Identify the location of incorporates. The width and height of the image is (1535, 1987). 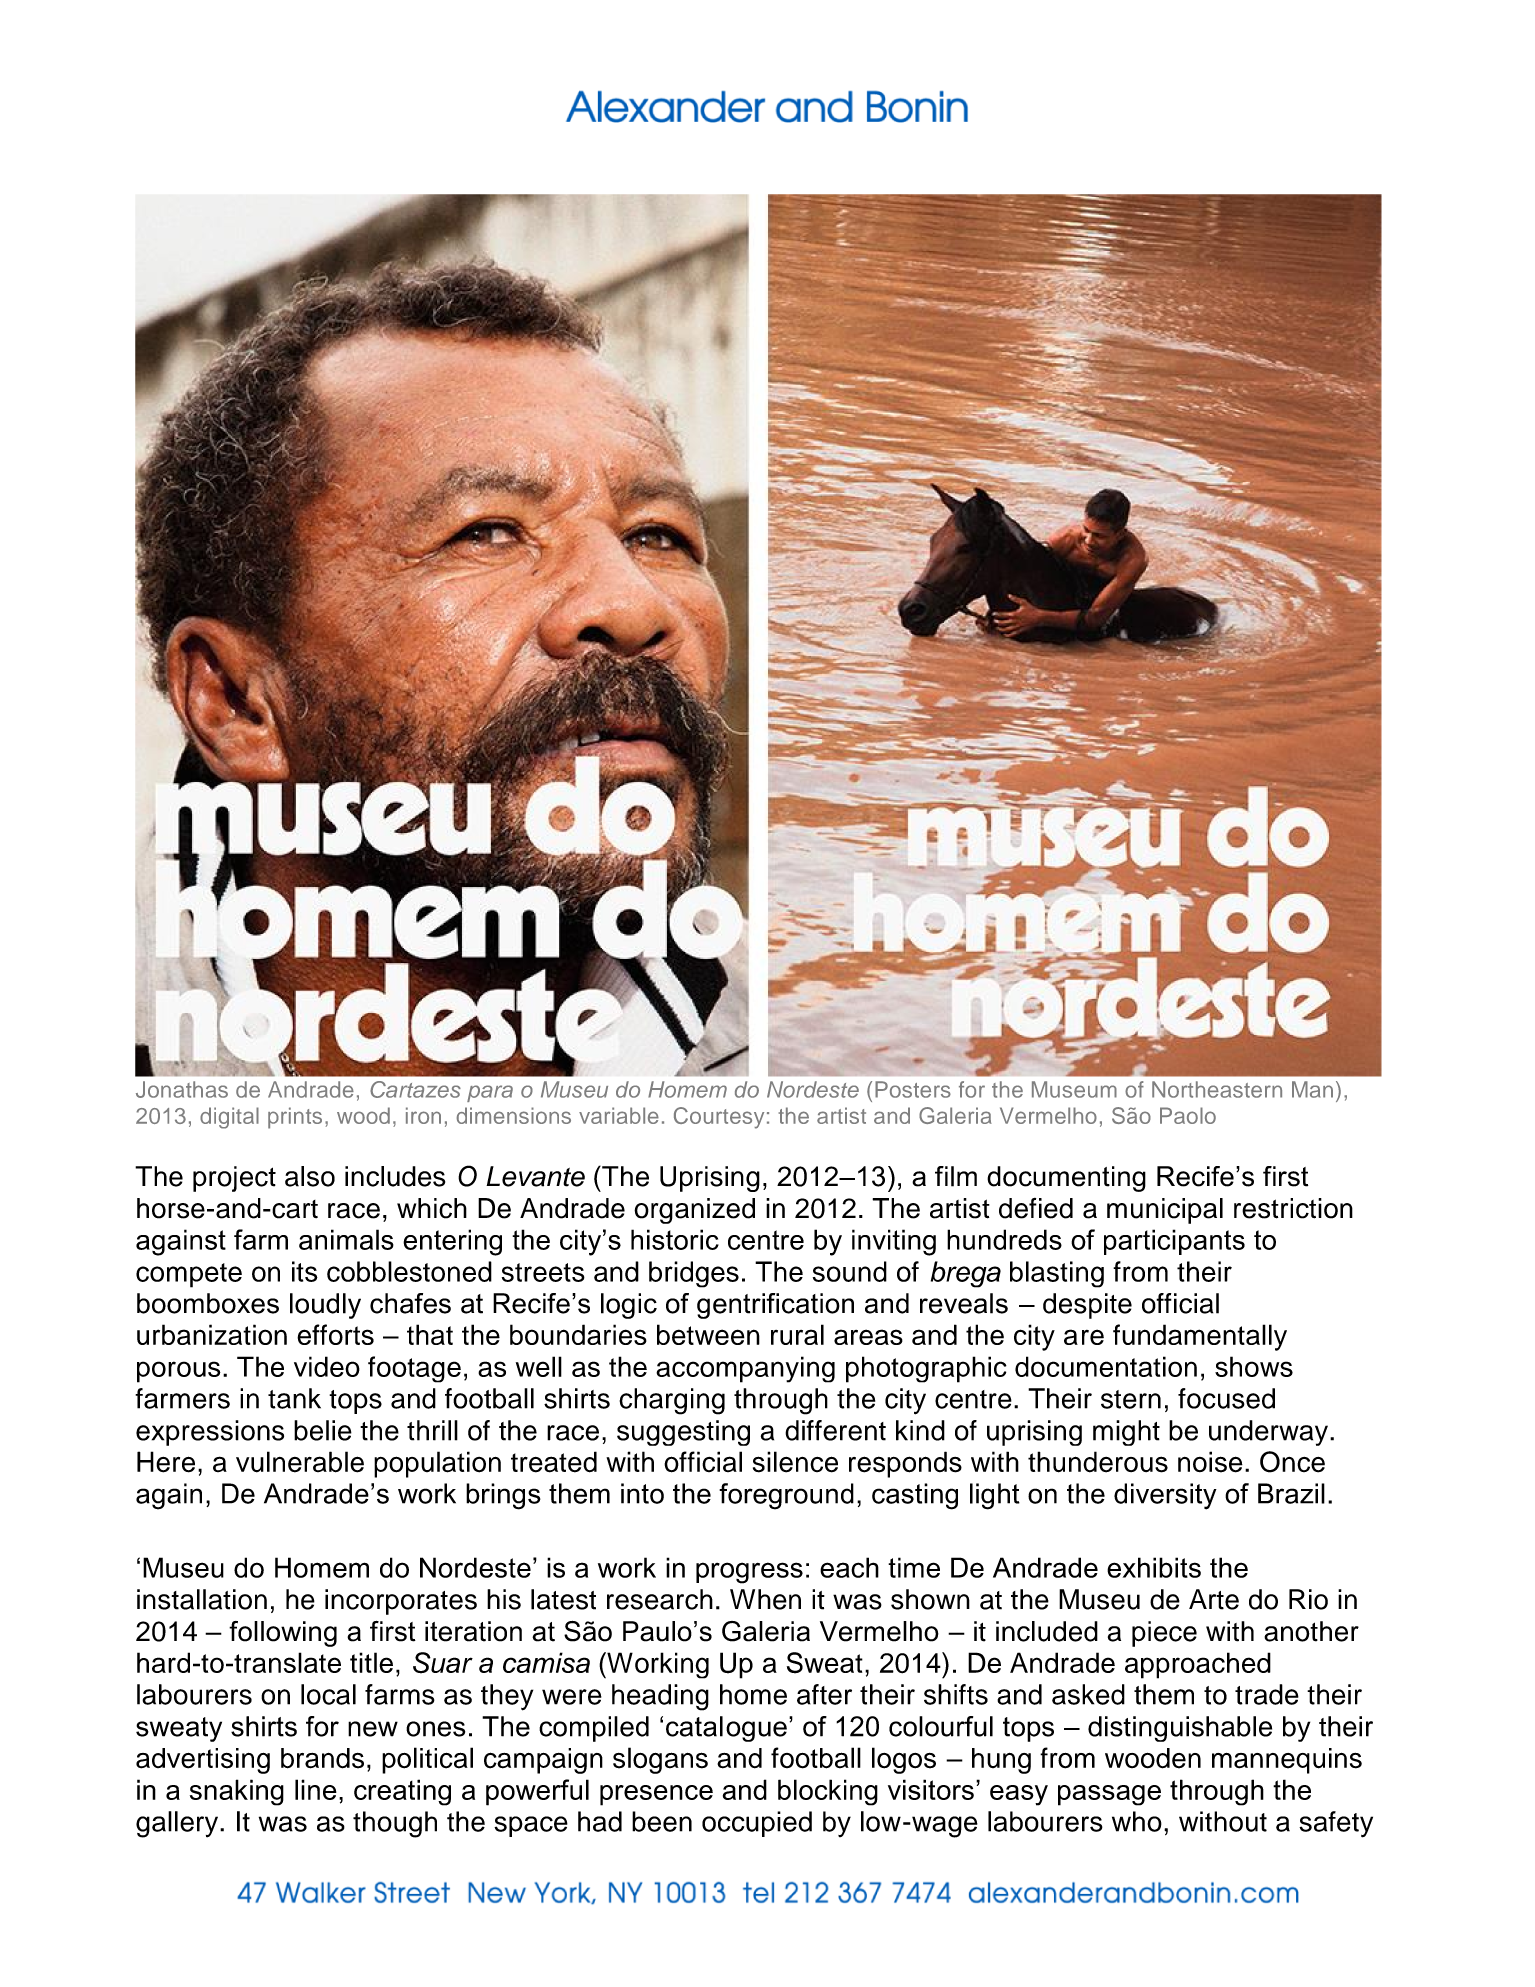
(401, 1602).
